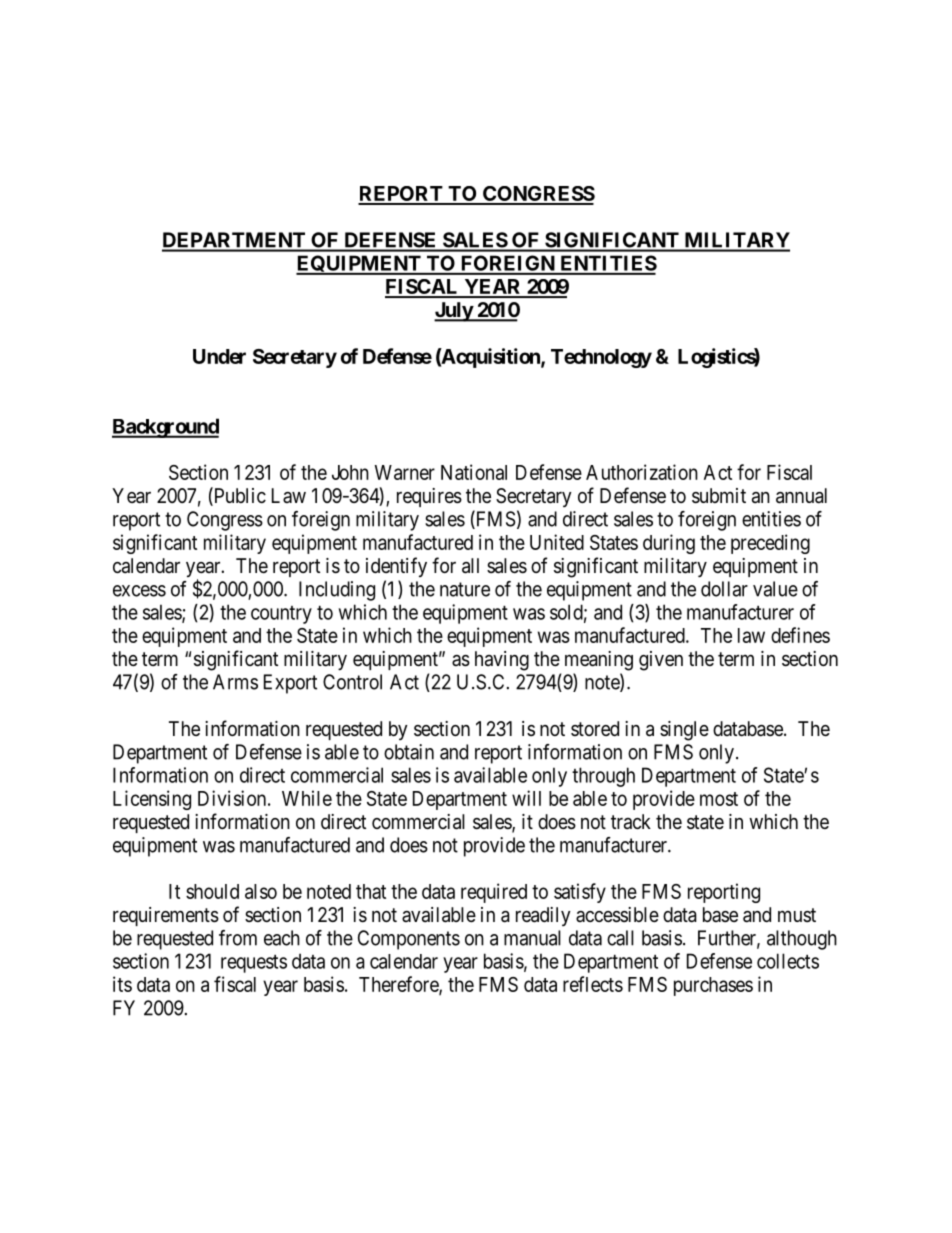 The image size is (952, 1233). What do you see at coordinates (219, 356) in the screenshot?
I see `Under` at bounding box center [219, 356].
